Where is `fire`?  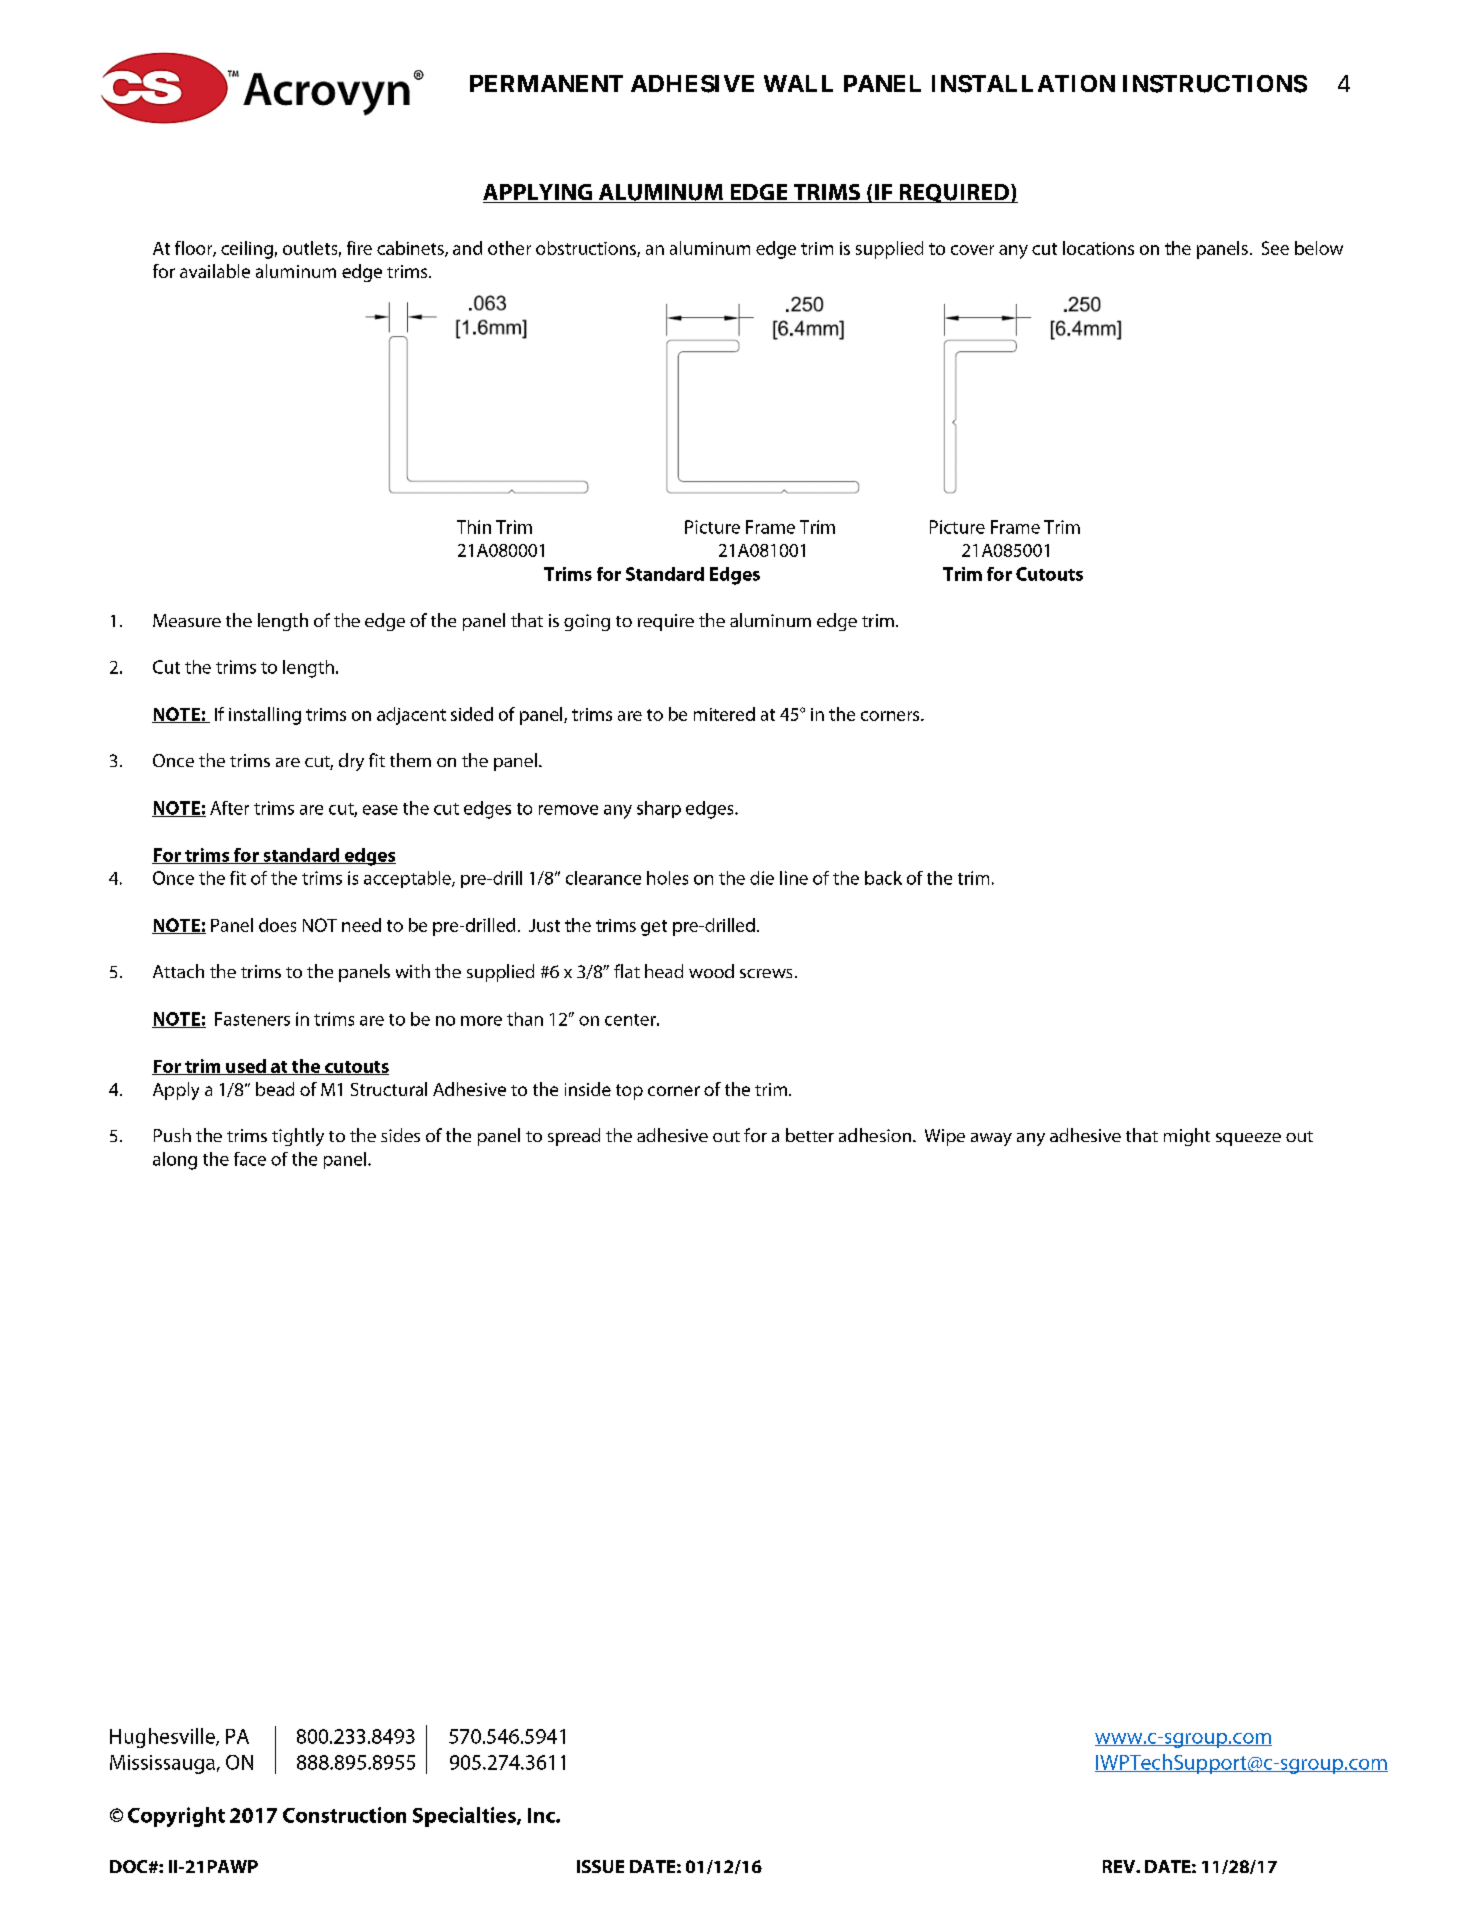 fire is located at coordinates (359, 248).
